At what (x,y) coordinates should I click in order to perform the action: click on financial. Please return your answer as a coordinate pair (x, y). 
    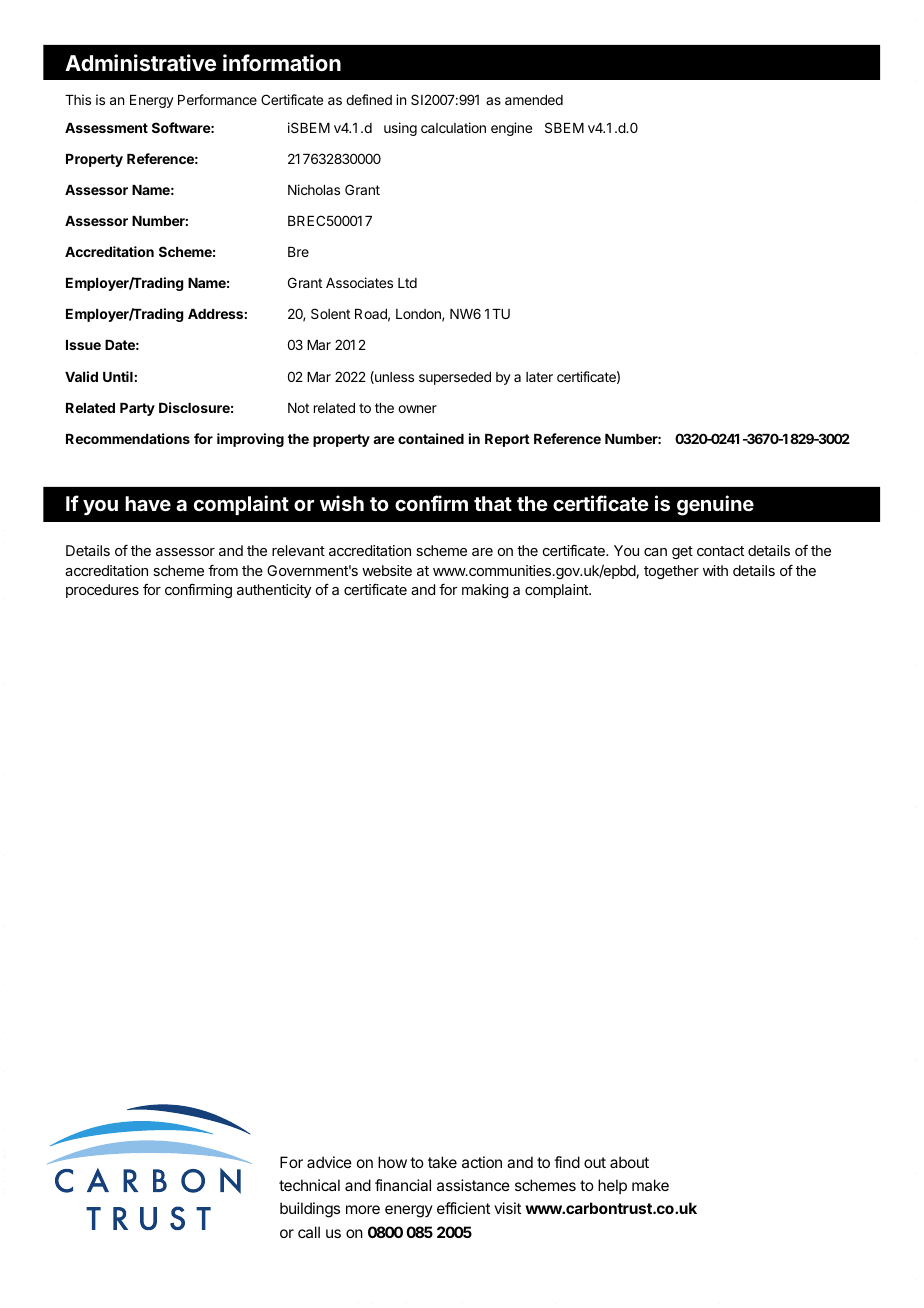
    Looking at the image, I should click on (403, 1185).
